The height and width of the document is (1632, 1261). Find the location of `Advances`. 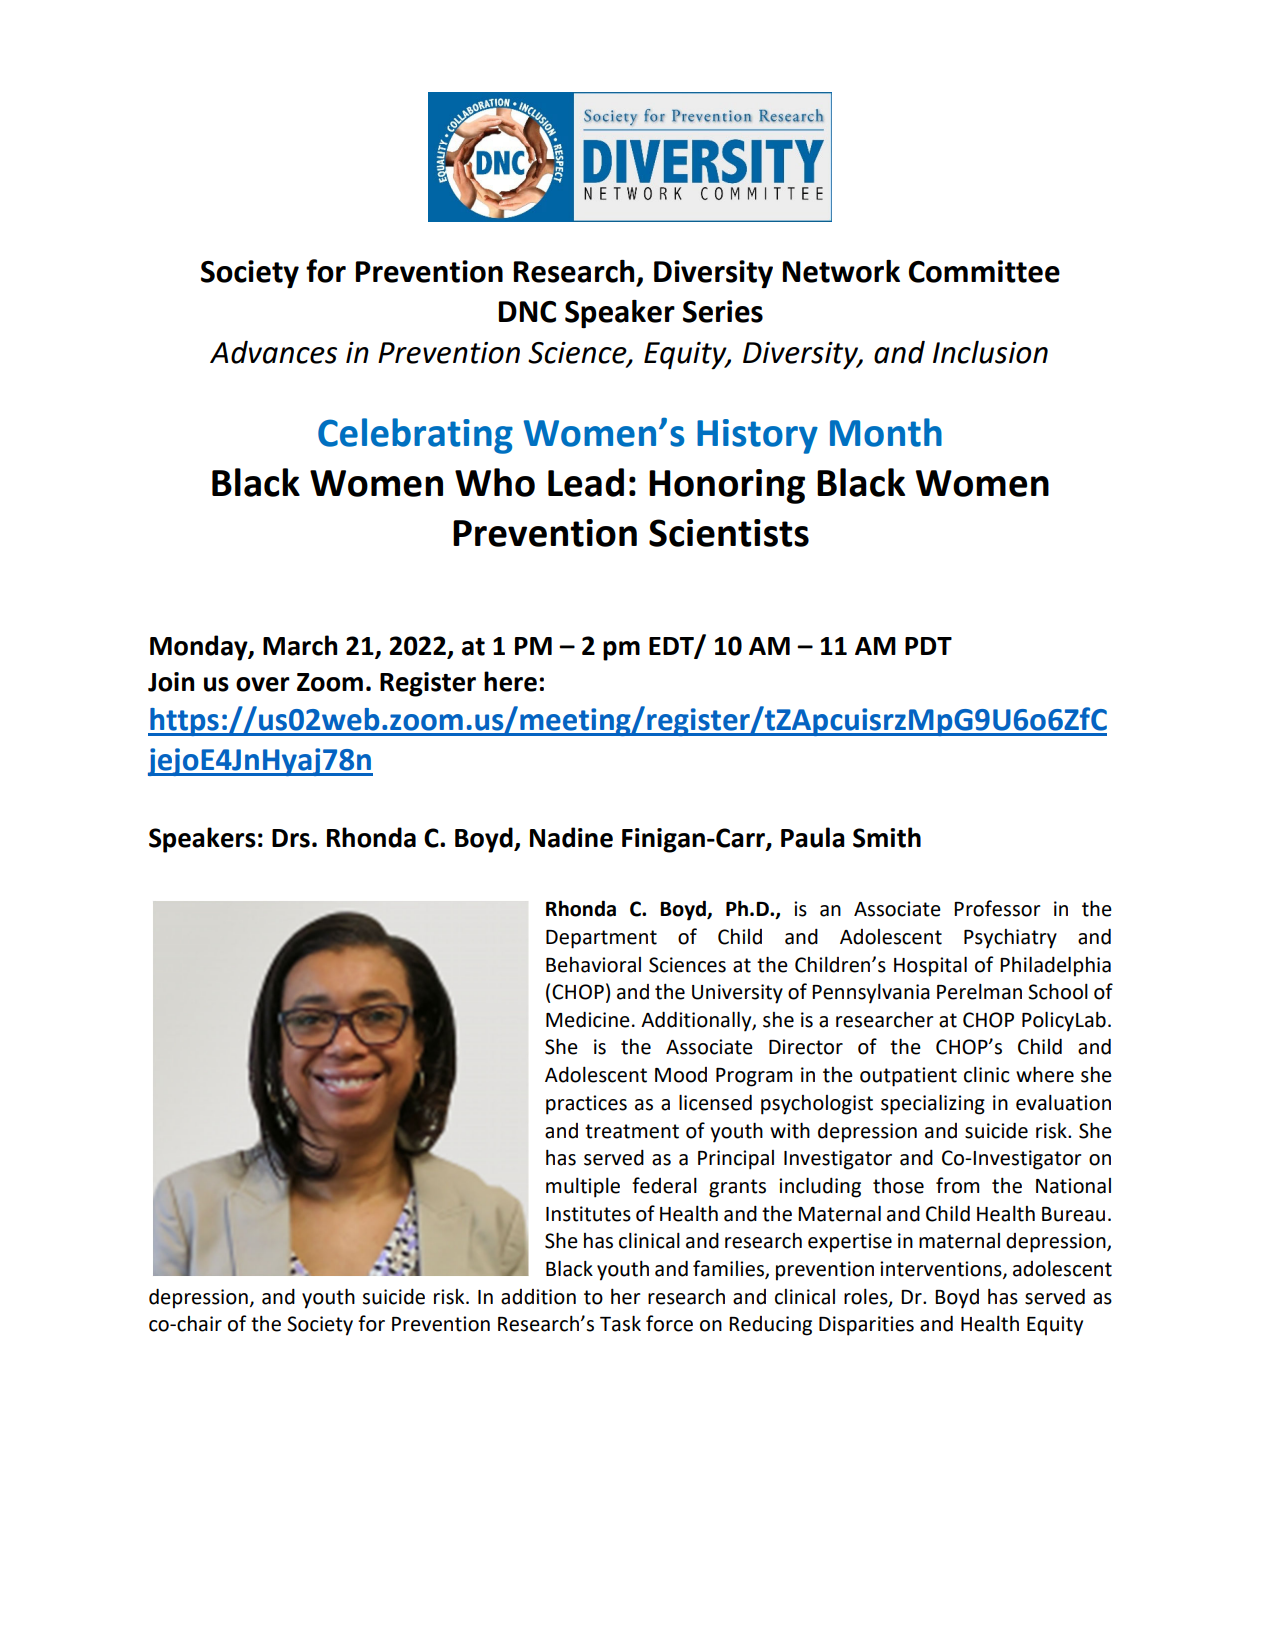

Advances is located at coordinates (273, 352).
